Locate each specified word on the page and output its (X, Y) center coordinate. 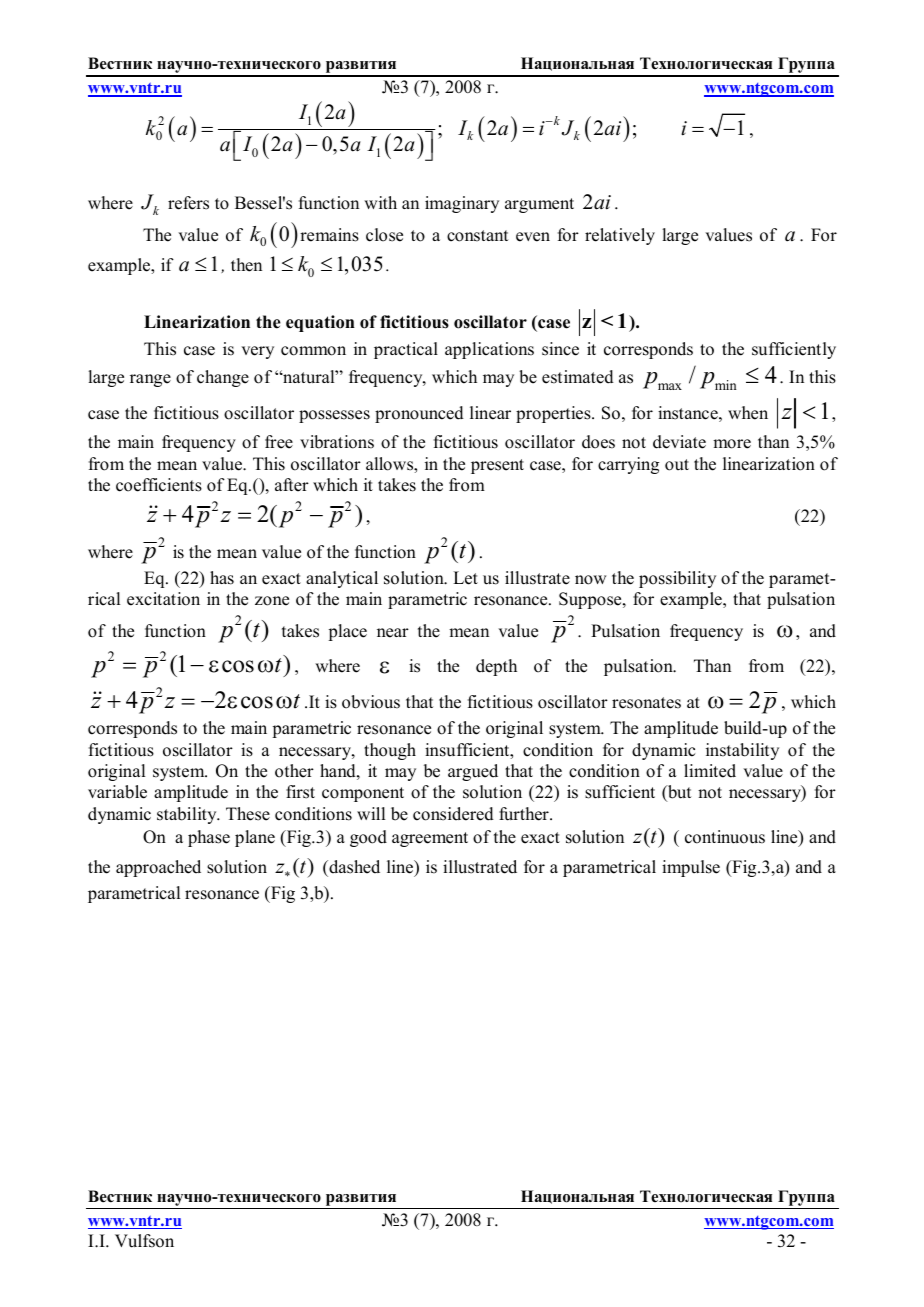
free (279, 442)
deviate (679, 442)
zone (272, 601)
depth (496, 667)
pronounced (419, 414)
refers (188, 203)
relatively (620, 236)
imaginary (462, 204)
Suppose (591, 600)
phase (209, 838)
